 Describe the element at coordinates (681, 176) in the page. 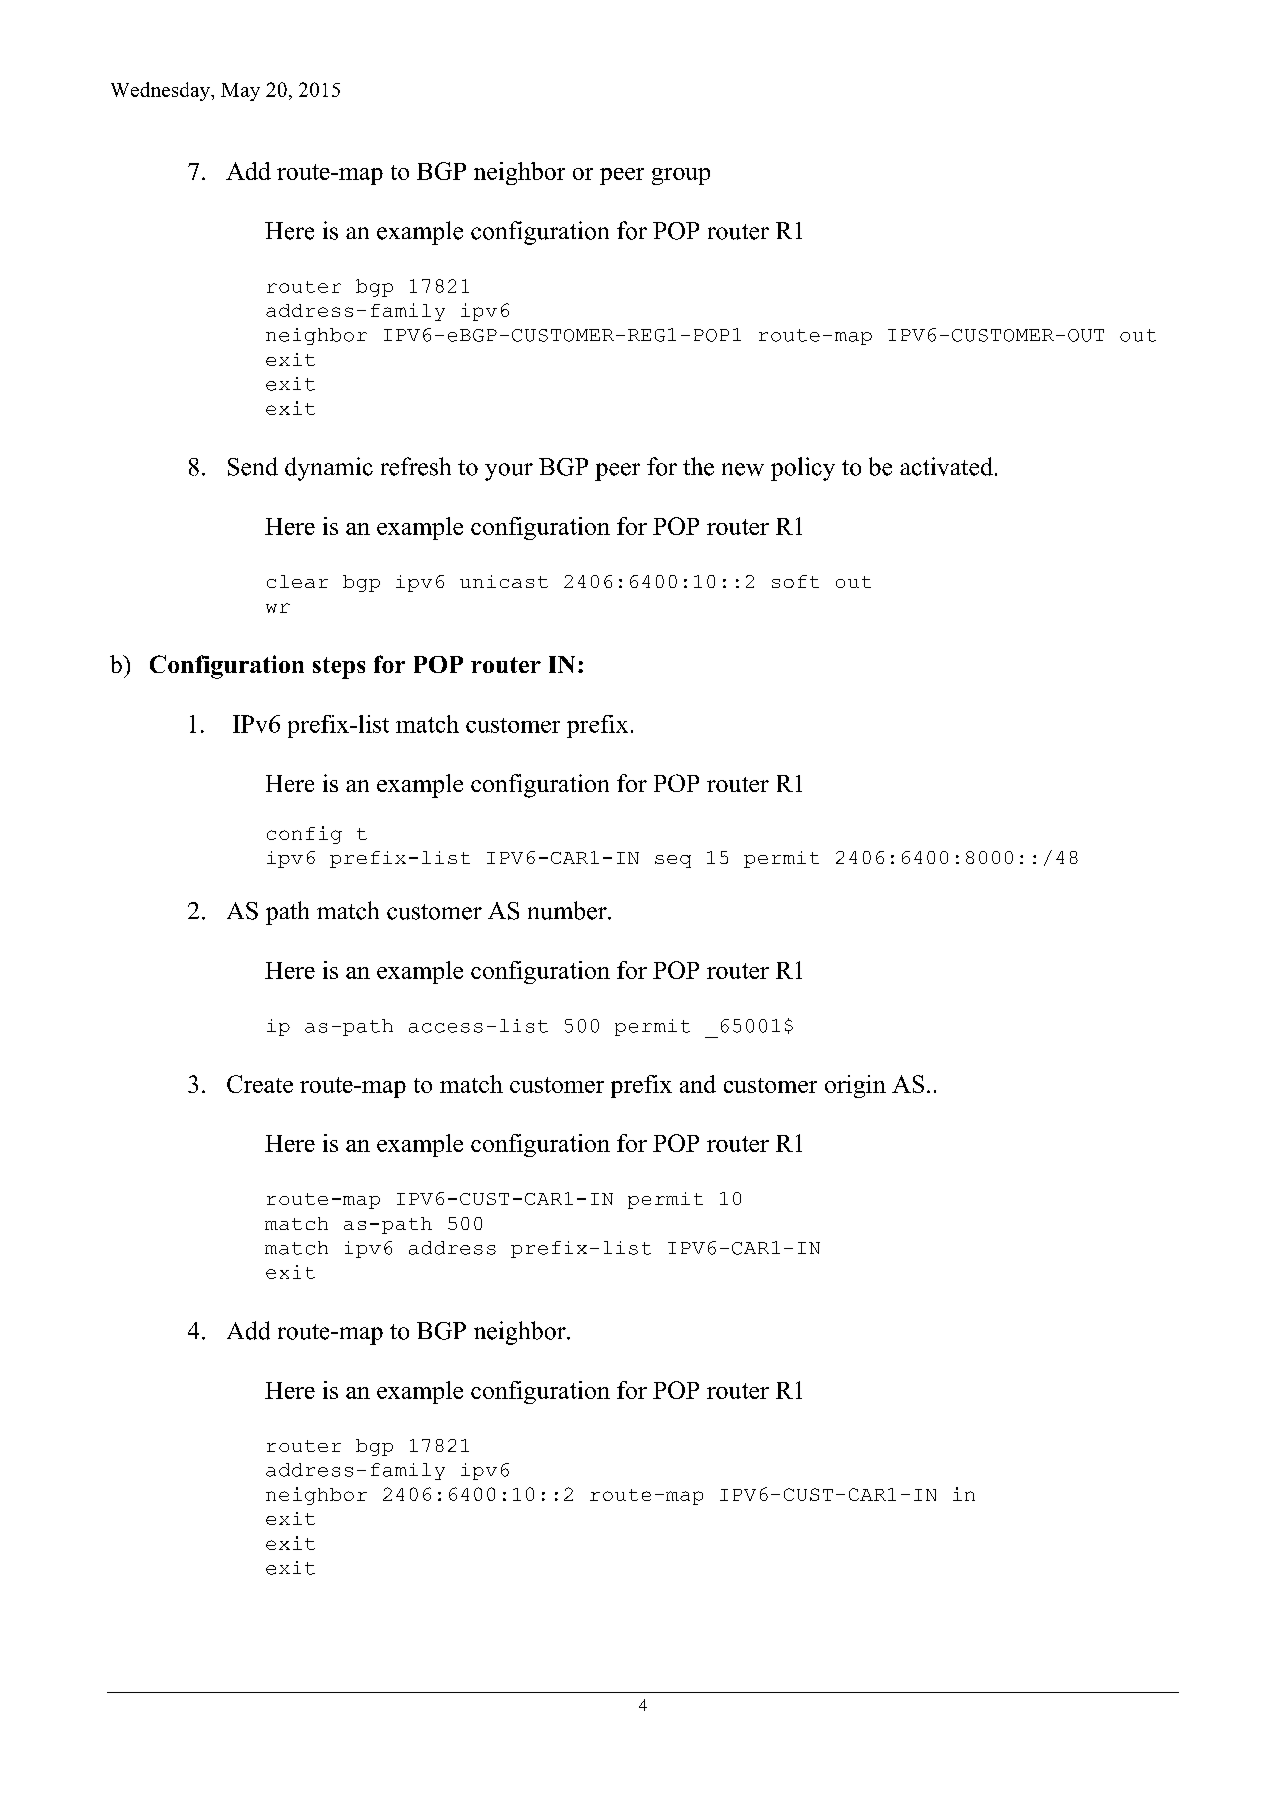

I see `group` at that location.
